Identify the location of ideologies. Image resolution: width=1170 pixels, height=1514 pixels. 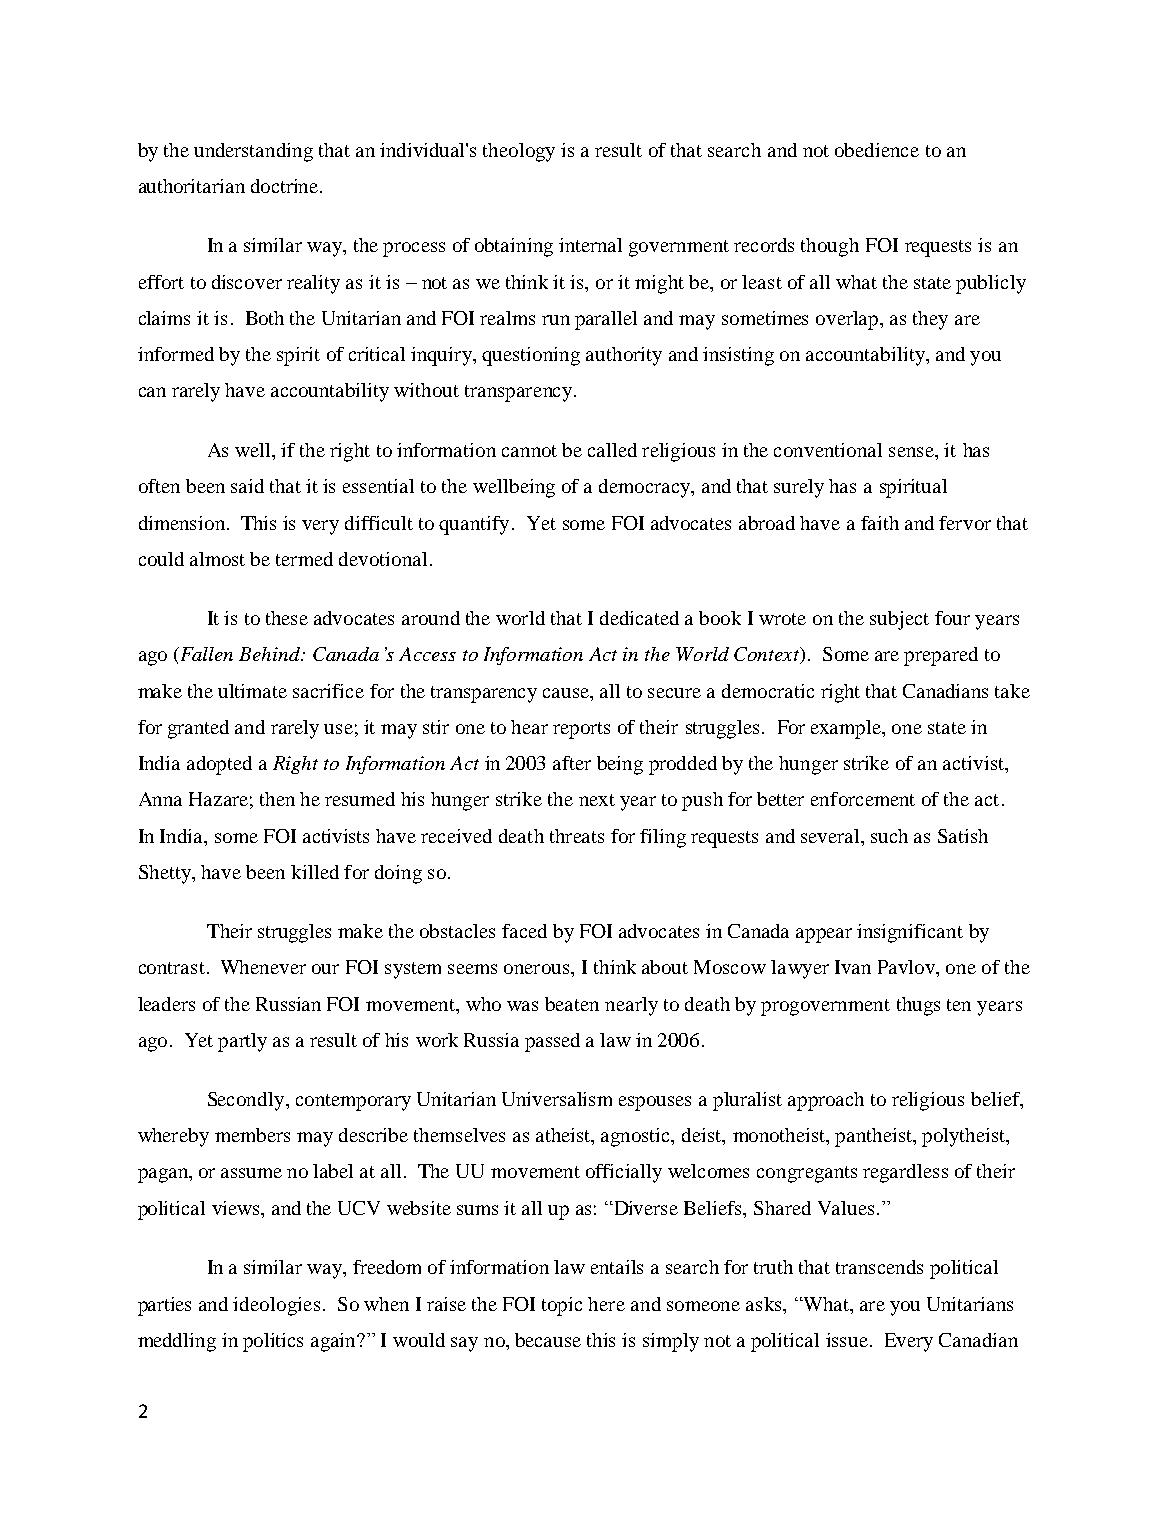
(276, 1306).
